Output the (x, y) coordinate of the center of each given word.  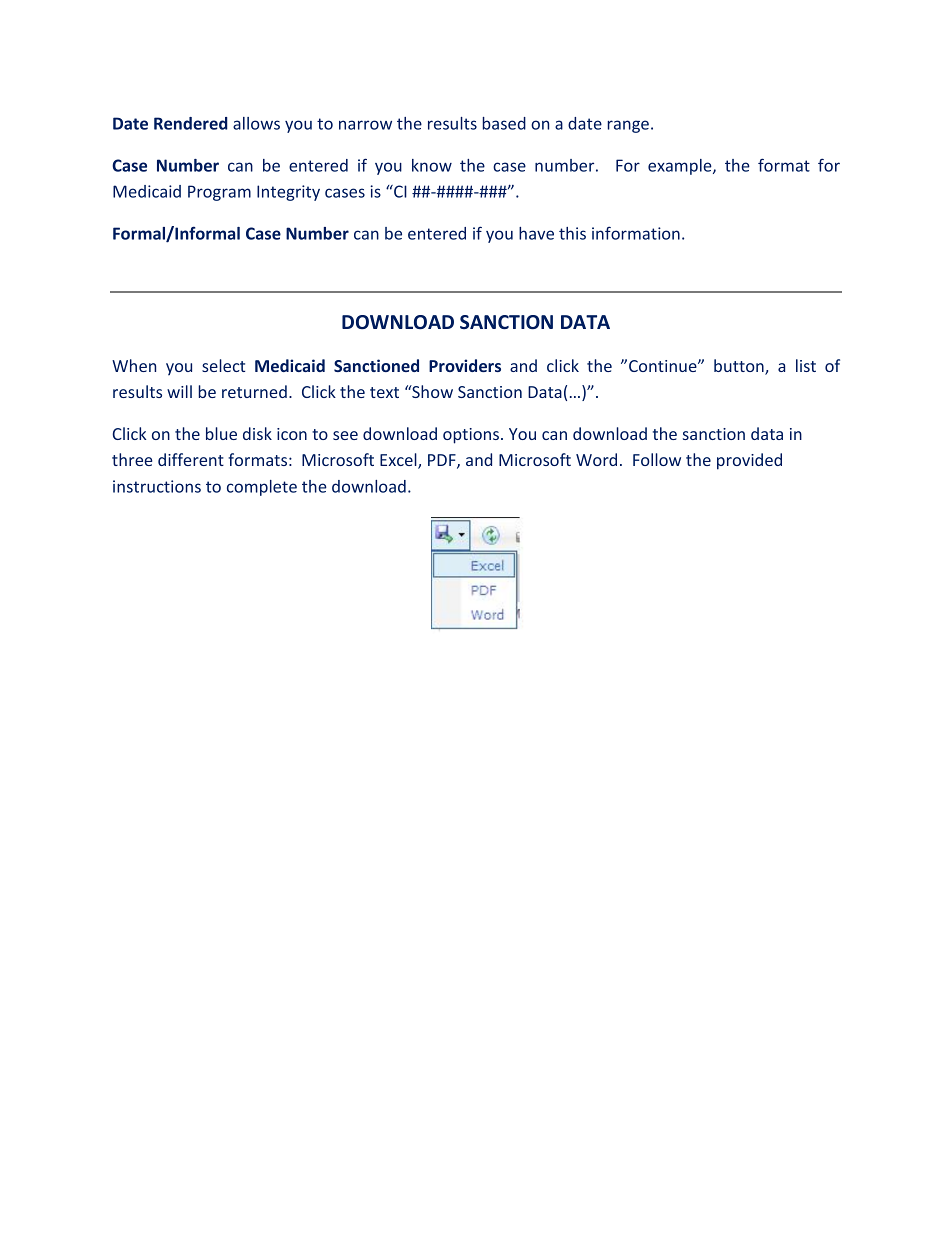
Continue (664, 366)
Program (219, 193)
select (223, 365)
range (628, 126)
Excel (399, 461)
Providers (465, 365)
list (806, 365)
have (536, 233)
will (179, 391)
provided (749, 461)
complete (262, 488)
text (384, 392)
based (504, 123)
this (572, 233)
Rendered (191, 123)
